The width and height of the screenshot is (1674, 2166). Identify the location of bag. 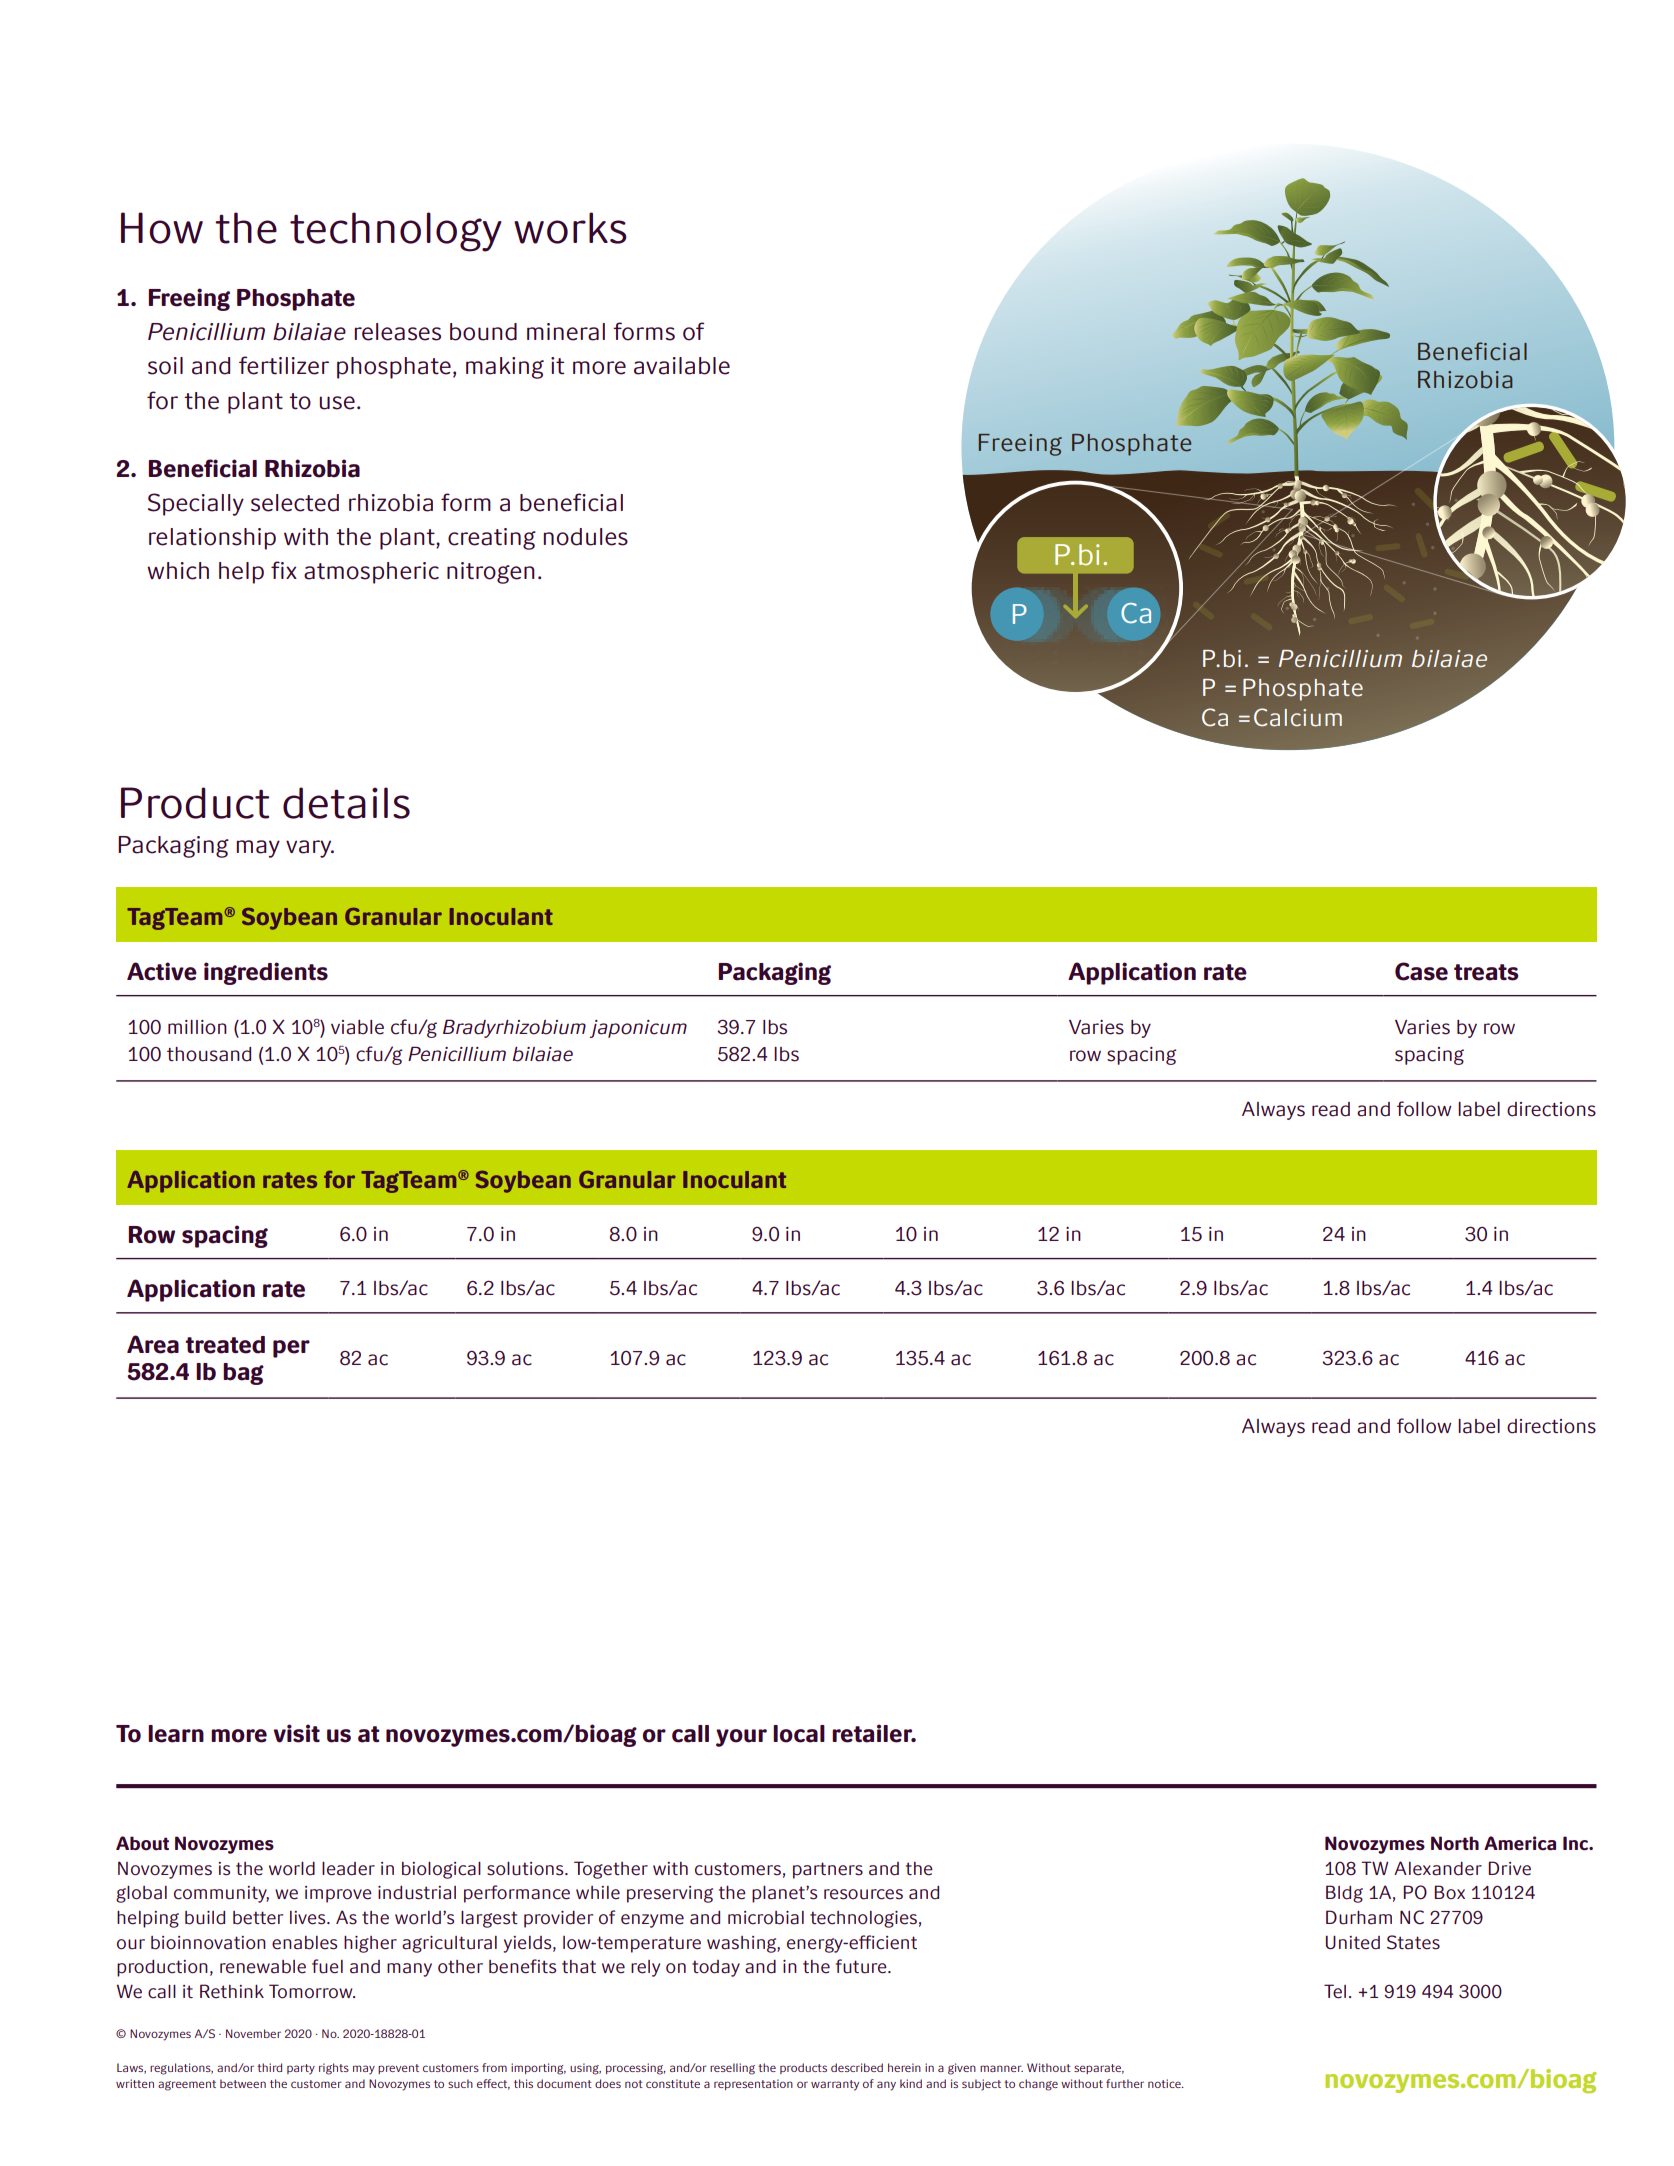
(243, 1374).
